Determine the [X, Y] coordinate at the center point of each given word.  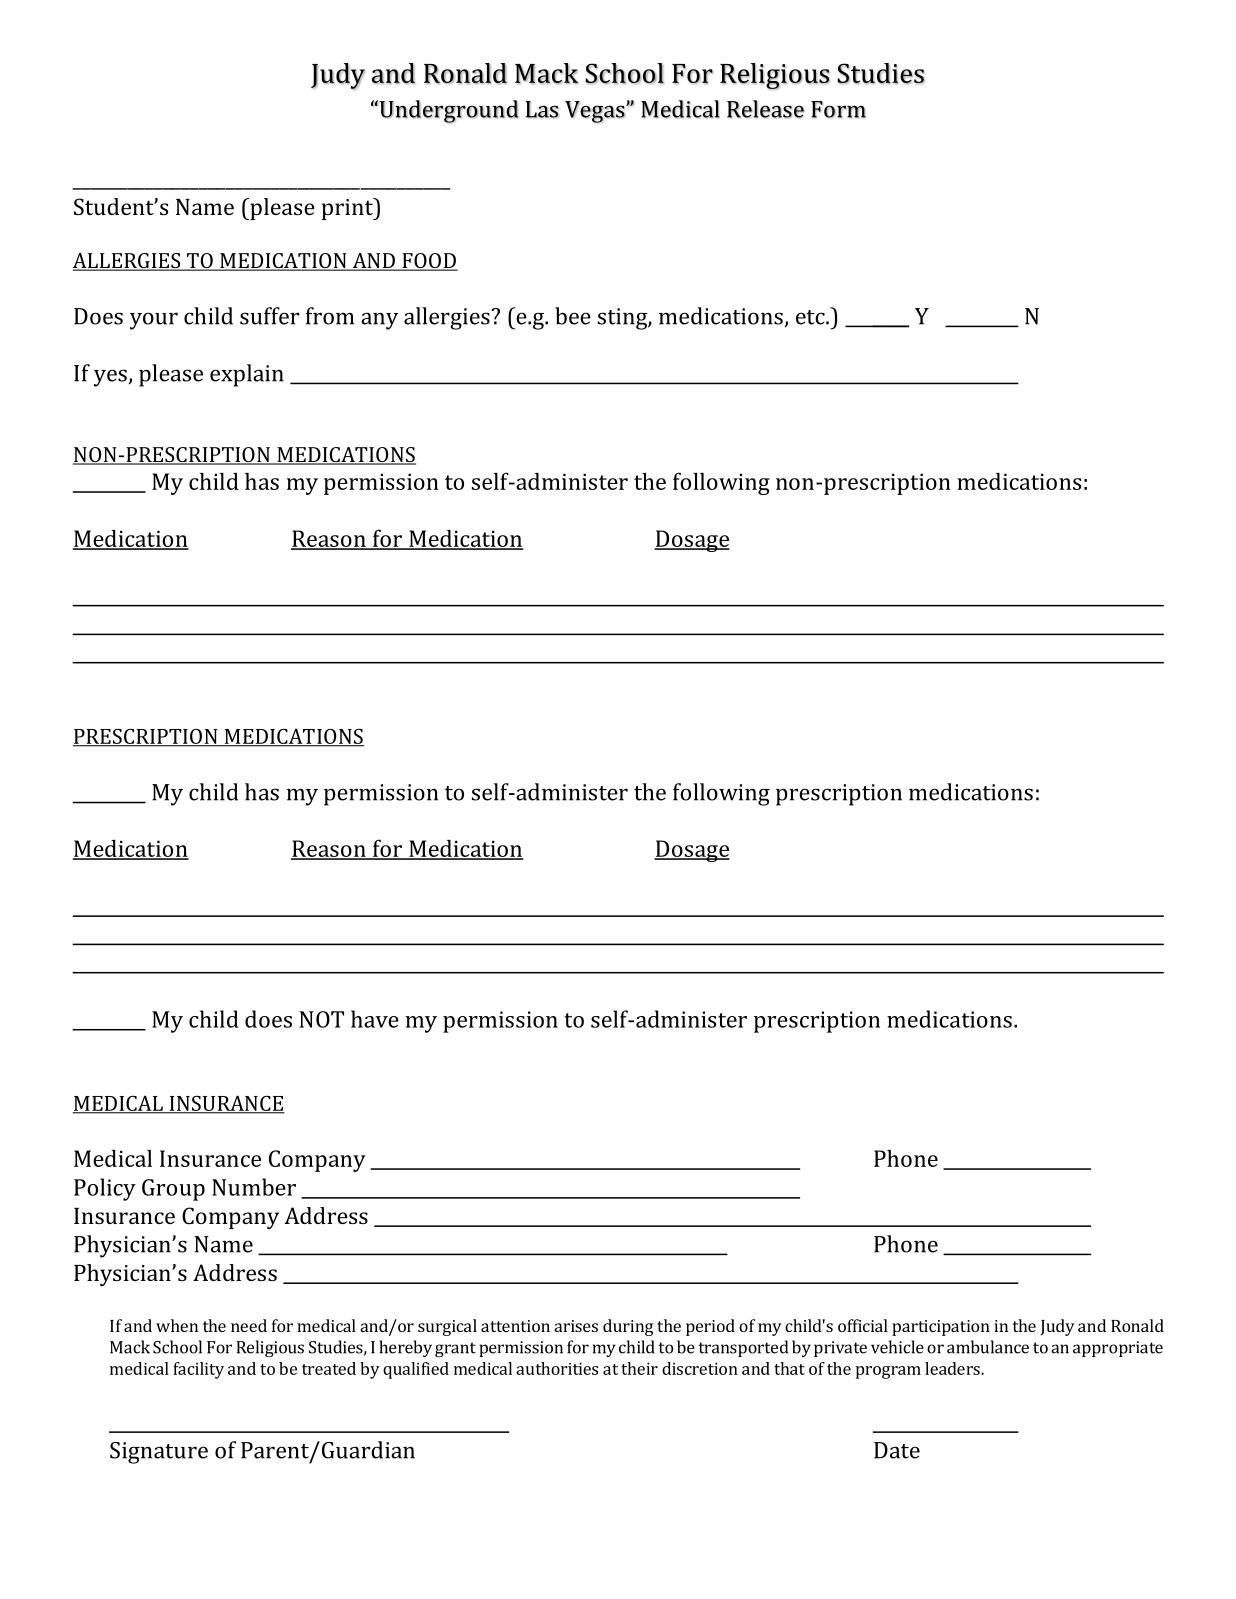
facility [198, 1370]
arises [576, 1326]
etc [811, 317]
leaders [953, 1368]
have [375, 1019]
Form [838, 109]
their [639, 1368]
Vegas [596, 112]
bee [573, 316]
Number [254, 1187]
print [348, 209]
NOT [321, 1019]
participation [941, 1328]
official [863, 1325]
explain [247, 375]
